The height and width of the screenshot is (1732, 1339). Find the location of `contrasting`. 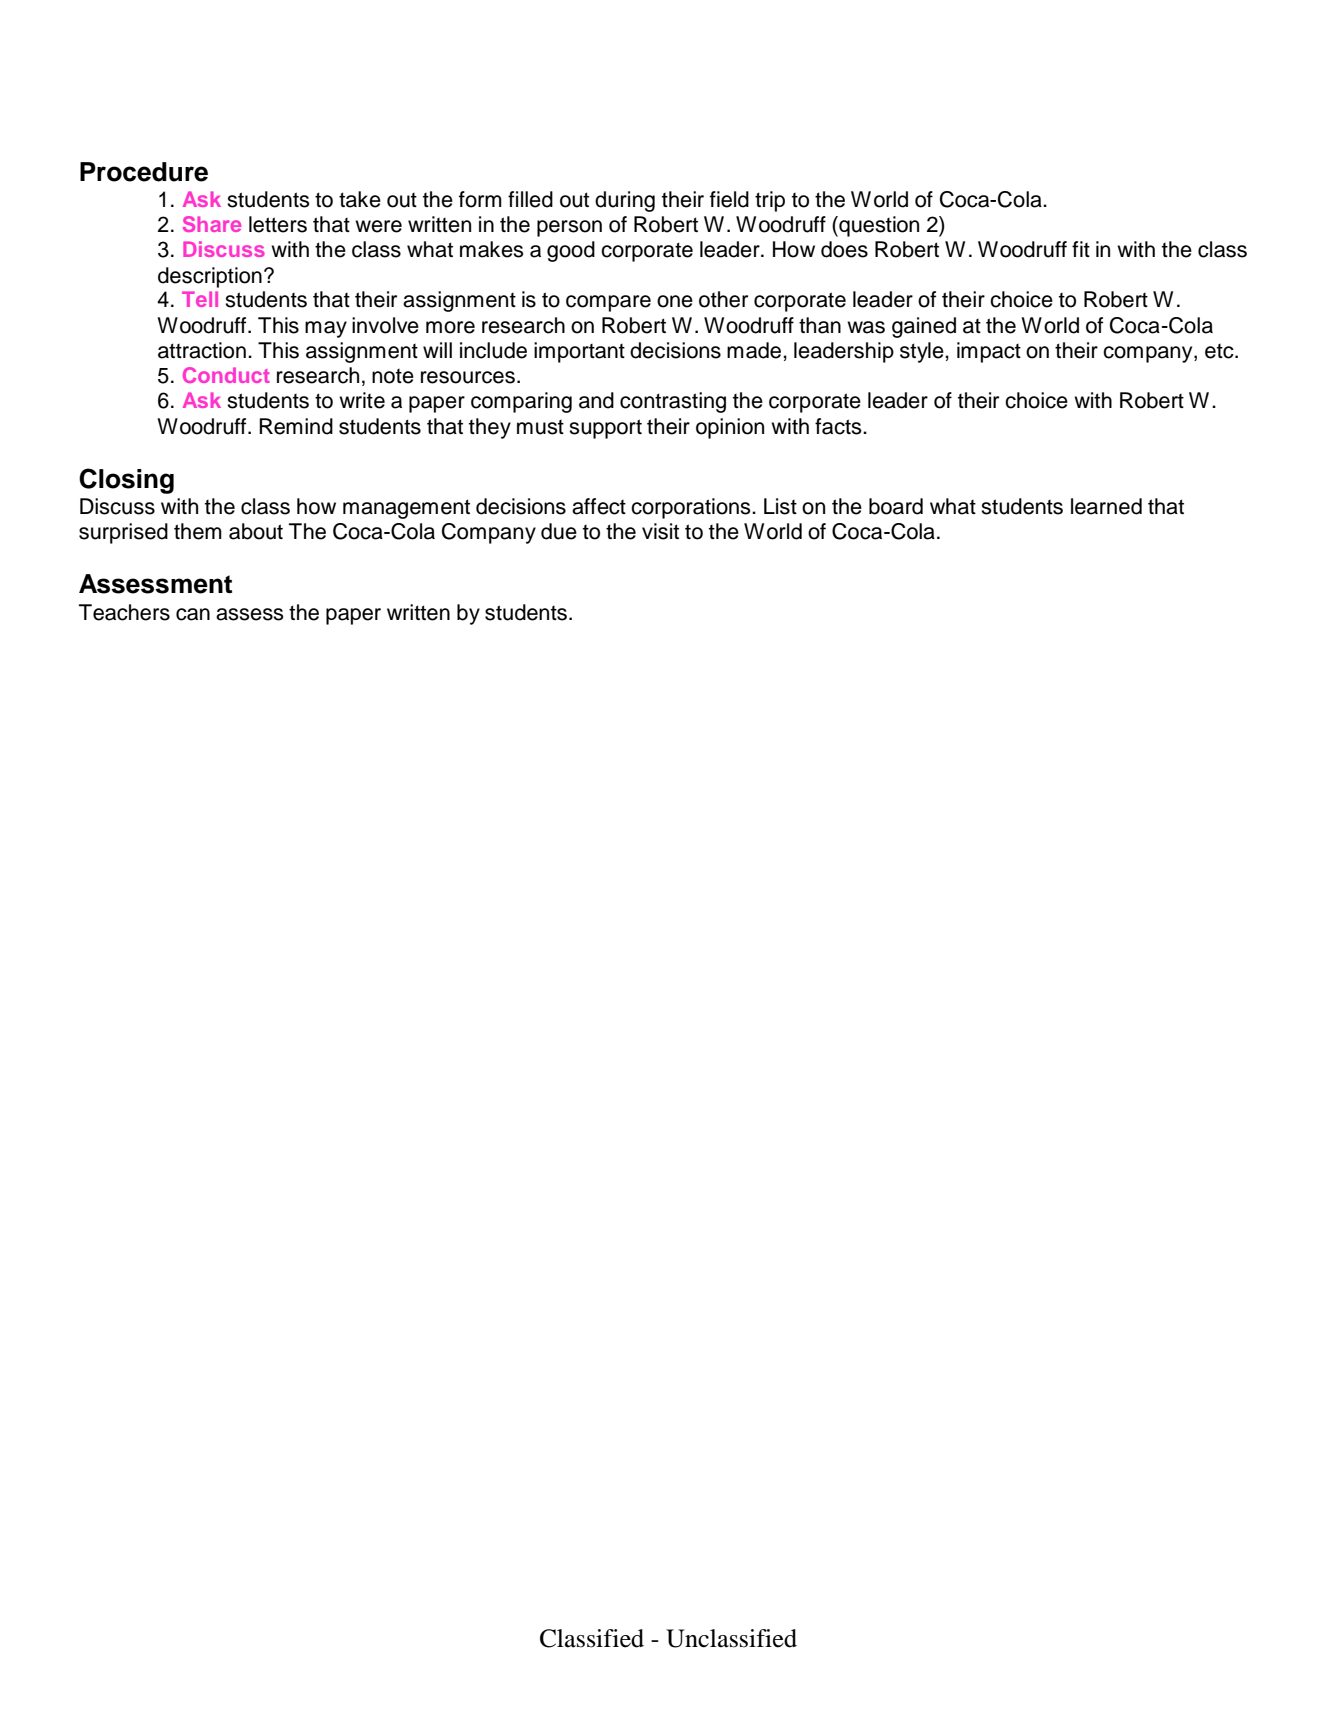

contrasting is located at coordinates (673, 402).
